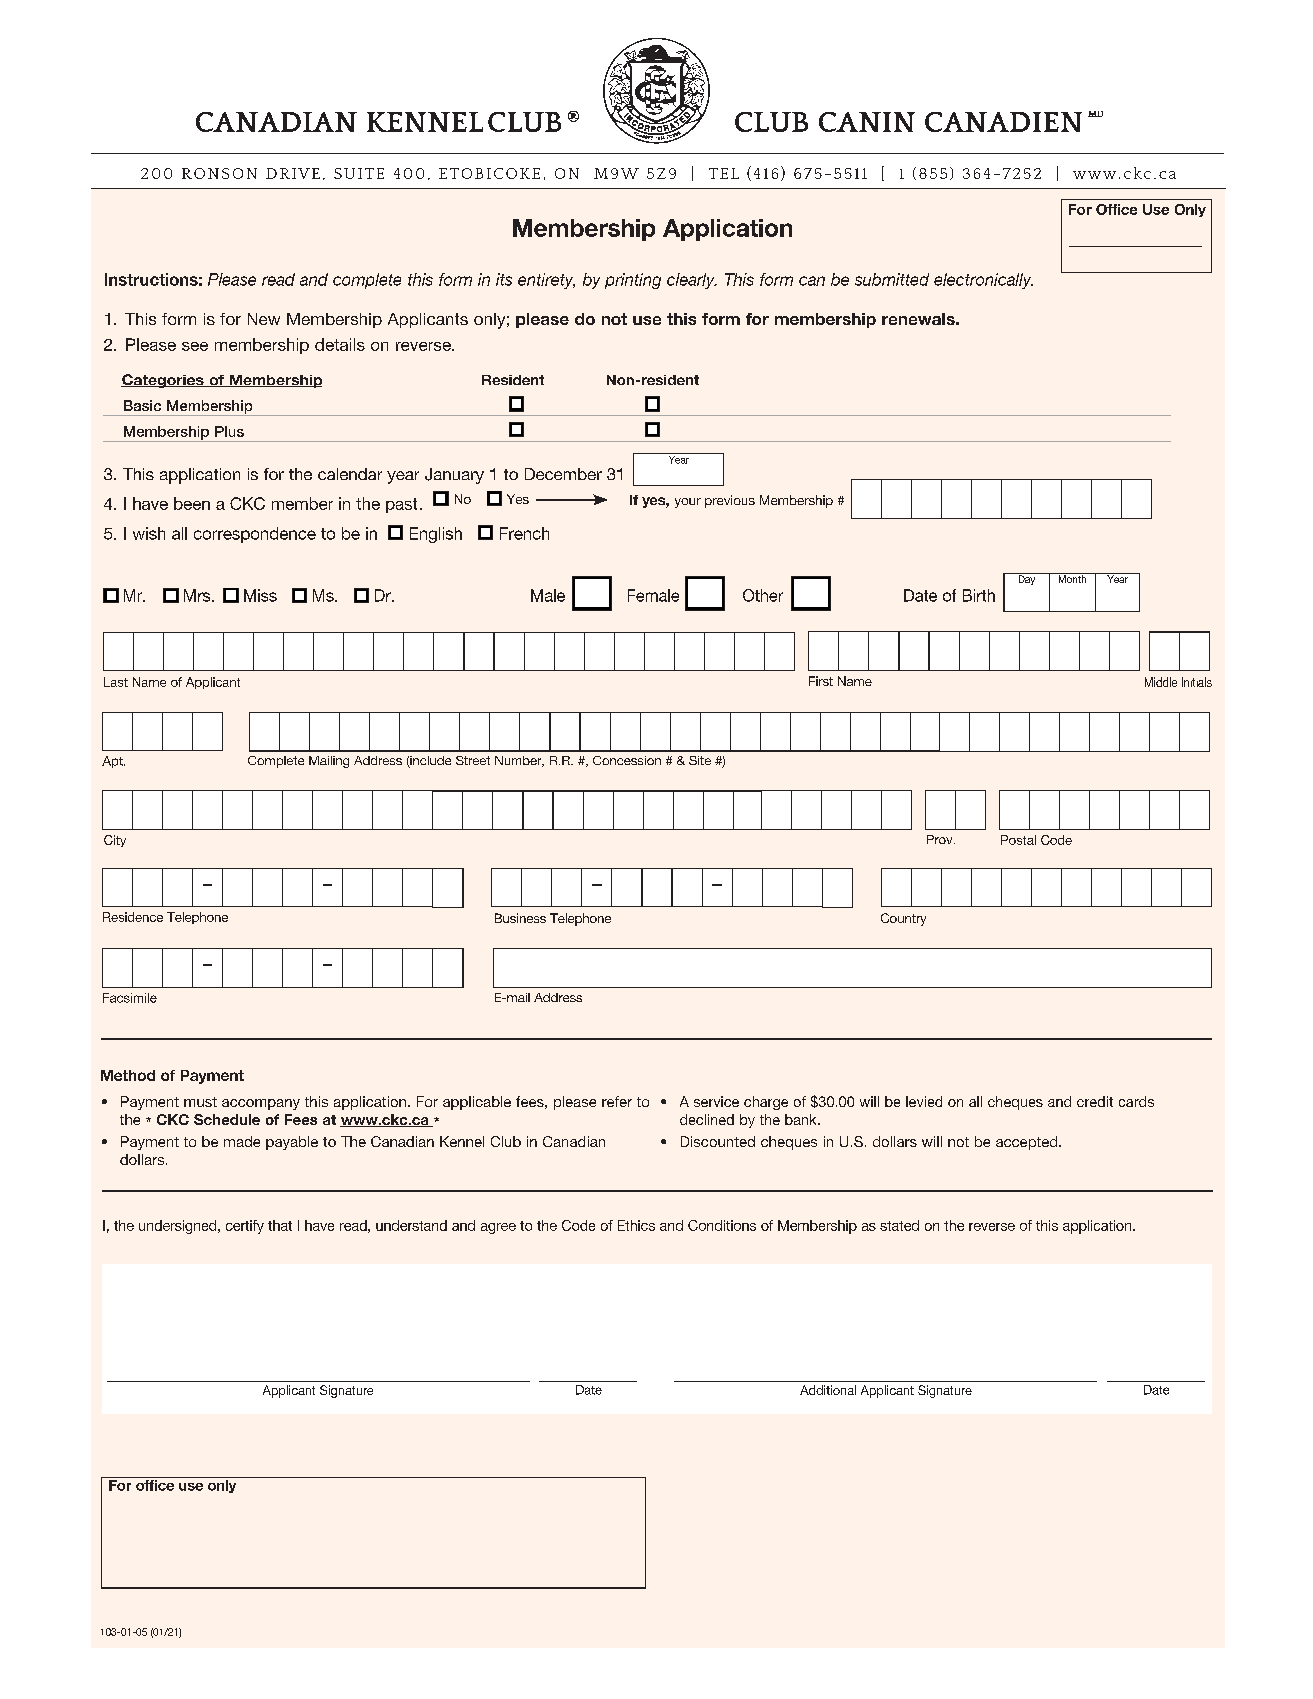 This image has height=1699, width=1313. What do you see at coordinates (1003, 122) in the image?
I see `CANADIEN` at bounding box center [1003, 122].
